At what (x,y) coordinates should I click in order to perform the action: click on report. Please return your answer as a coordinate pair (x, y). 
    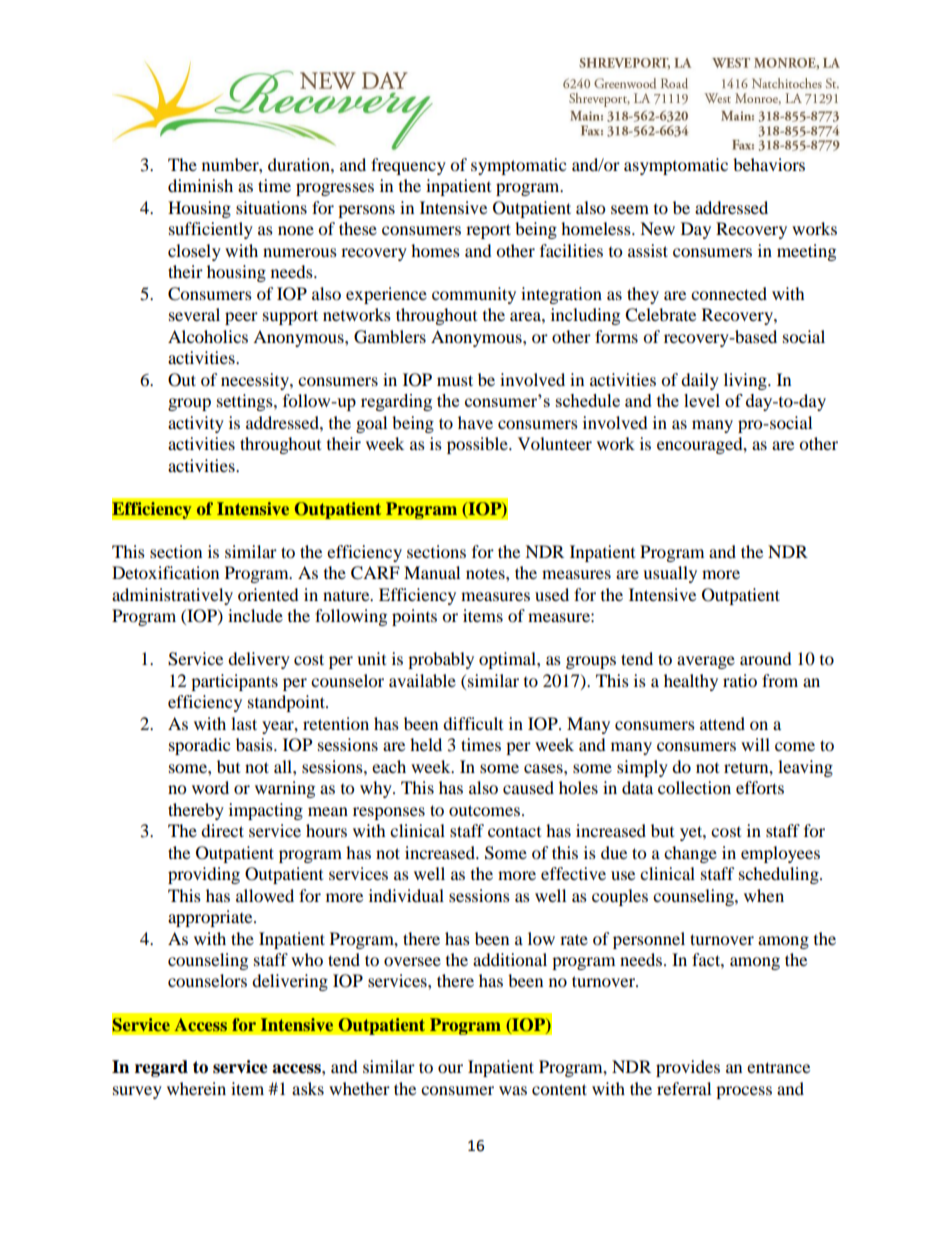
    Looking at the image, I should click on (488, 231).
